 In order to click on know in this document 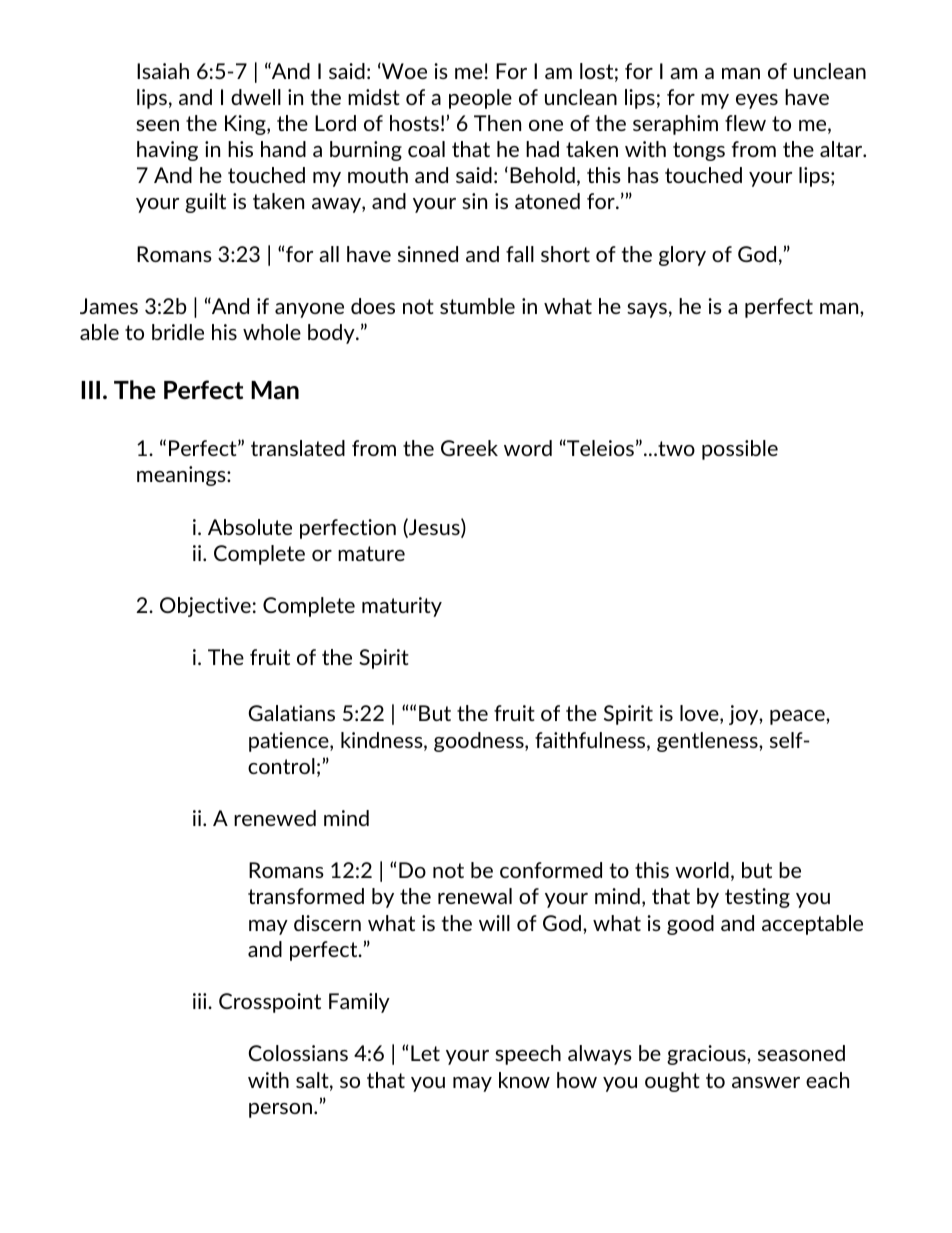, I will do `click(524, 1080)`.
